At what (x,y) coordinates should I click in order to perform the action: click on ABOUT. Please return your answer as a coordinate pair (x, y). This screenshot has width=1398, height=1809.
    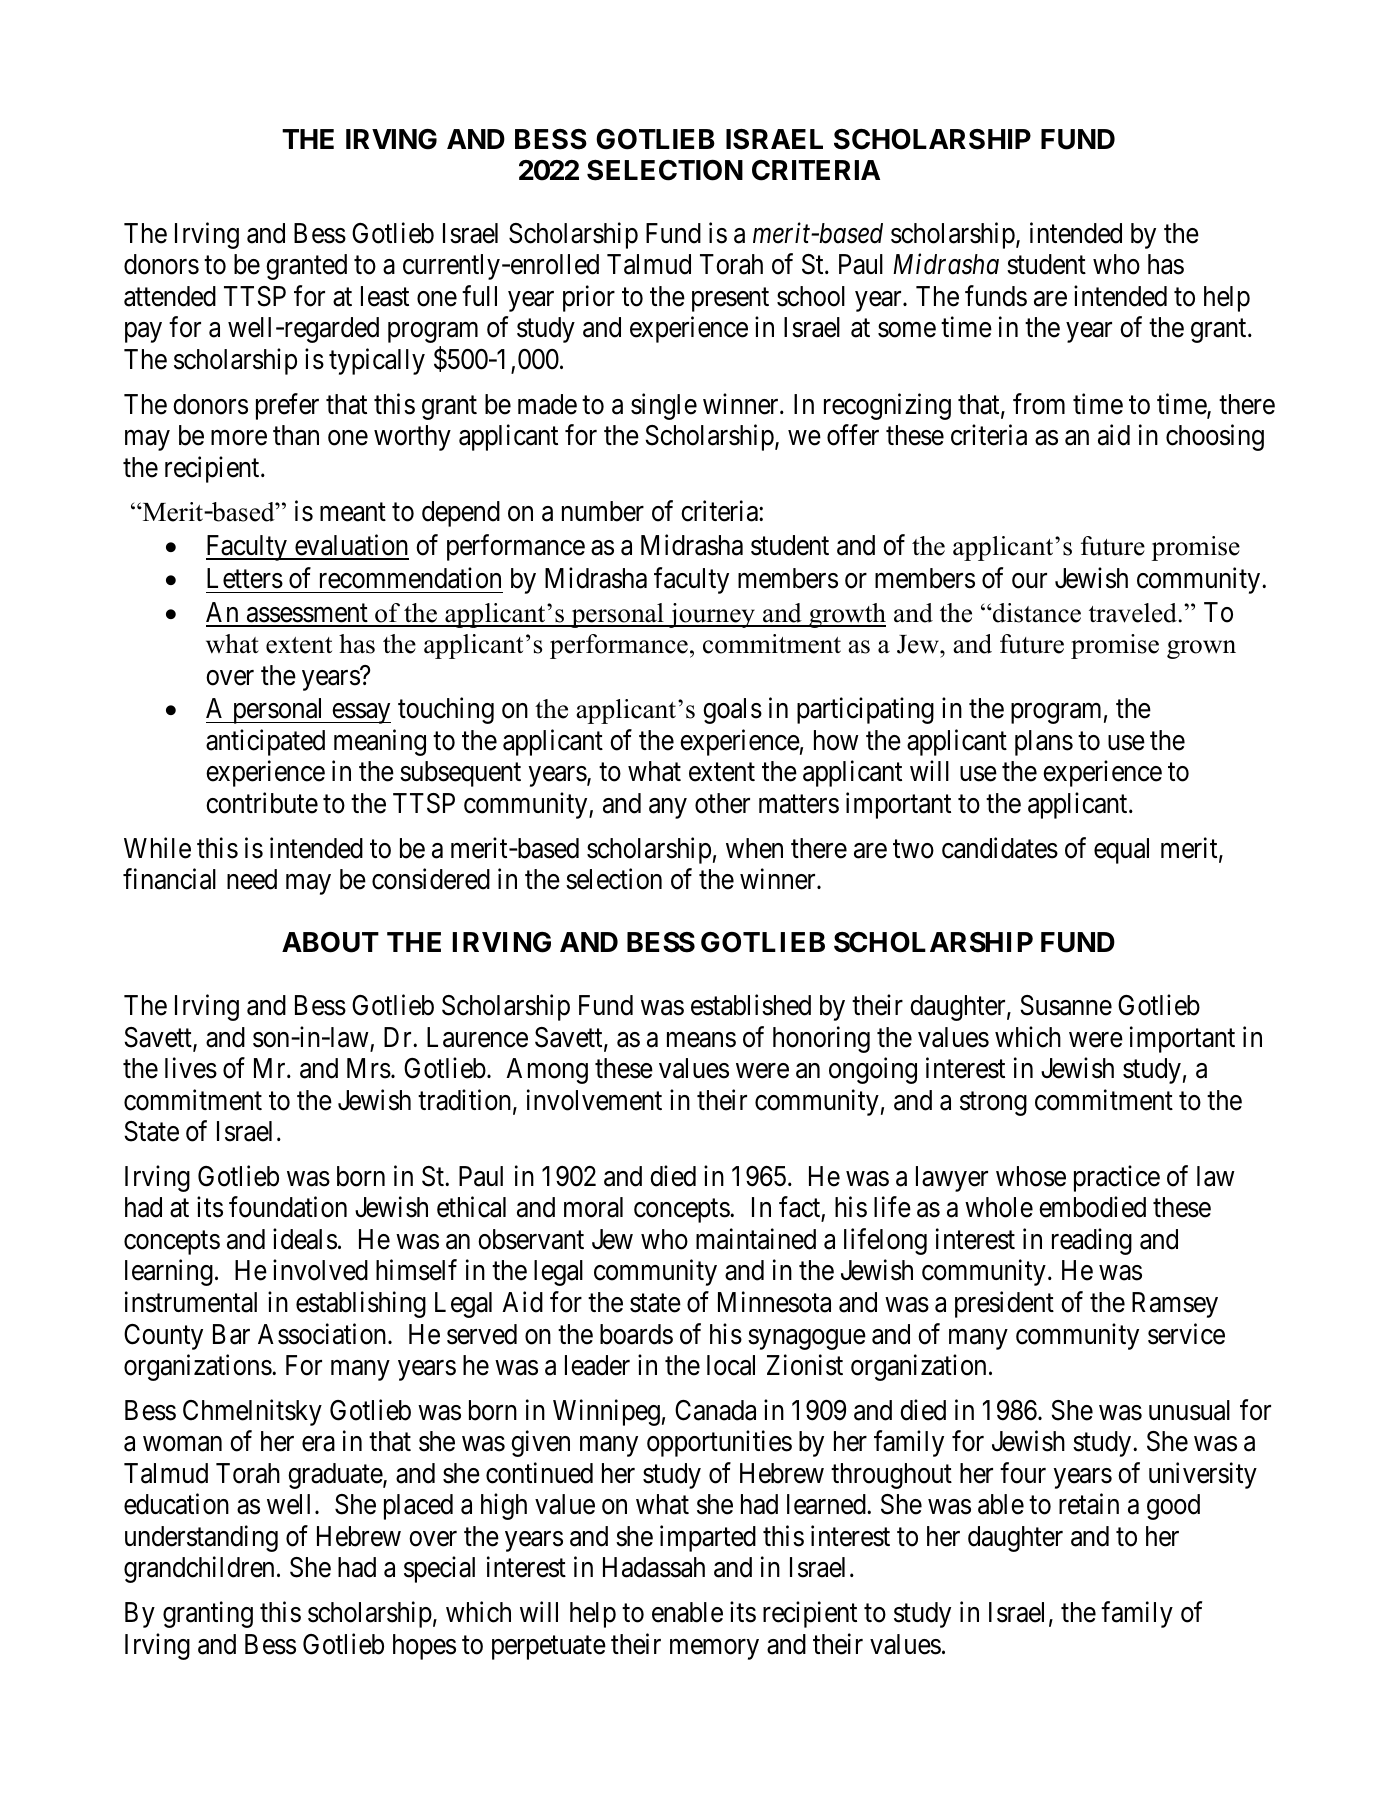
    Looking at the image, I should click on (330, 942).
